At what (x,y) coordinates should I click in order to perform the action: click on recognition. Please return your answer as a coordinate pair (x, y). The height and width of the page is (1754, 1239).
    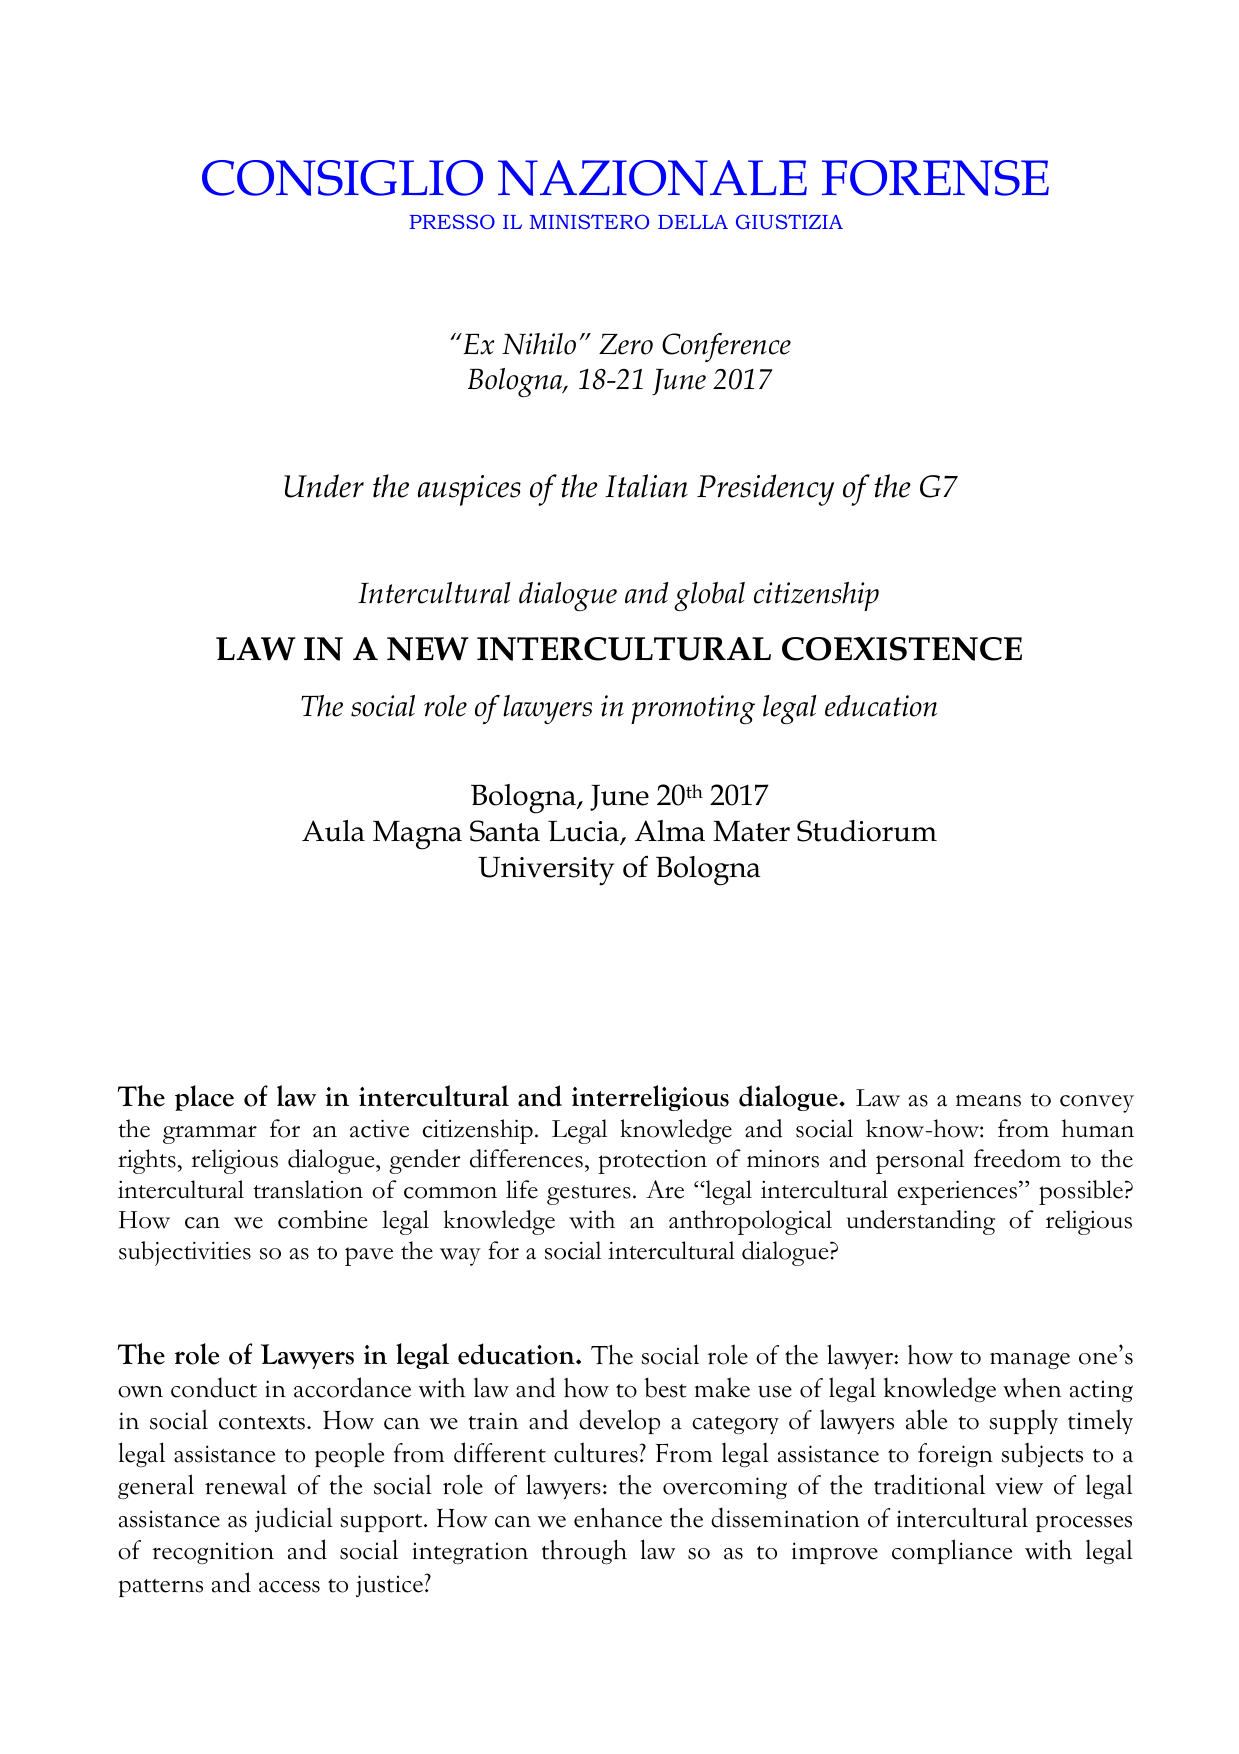
    Looking at the image, I should click on (213, 1553).
